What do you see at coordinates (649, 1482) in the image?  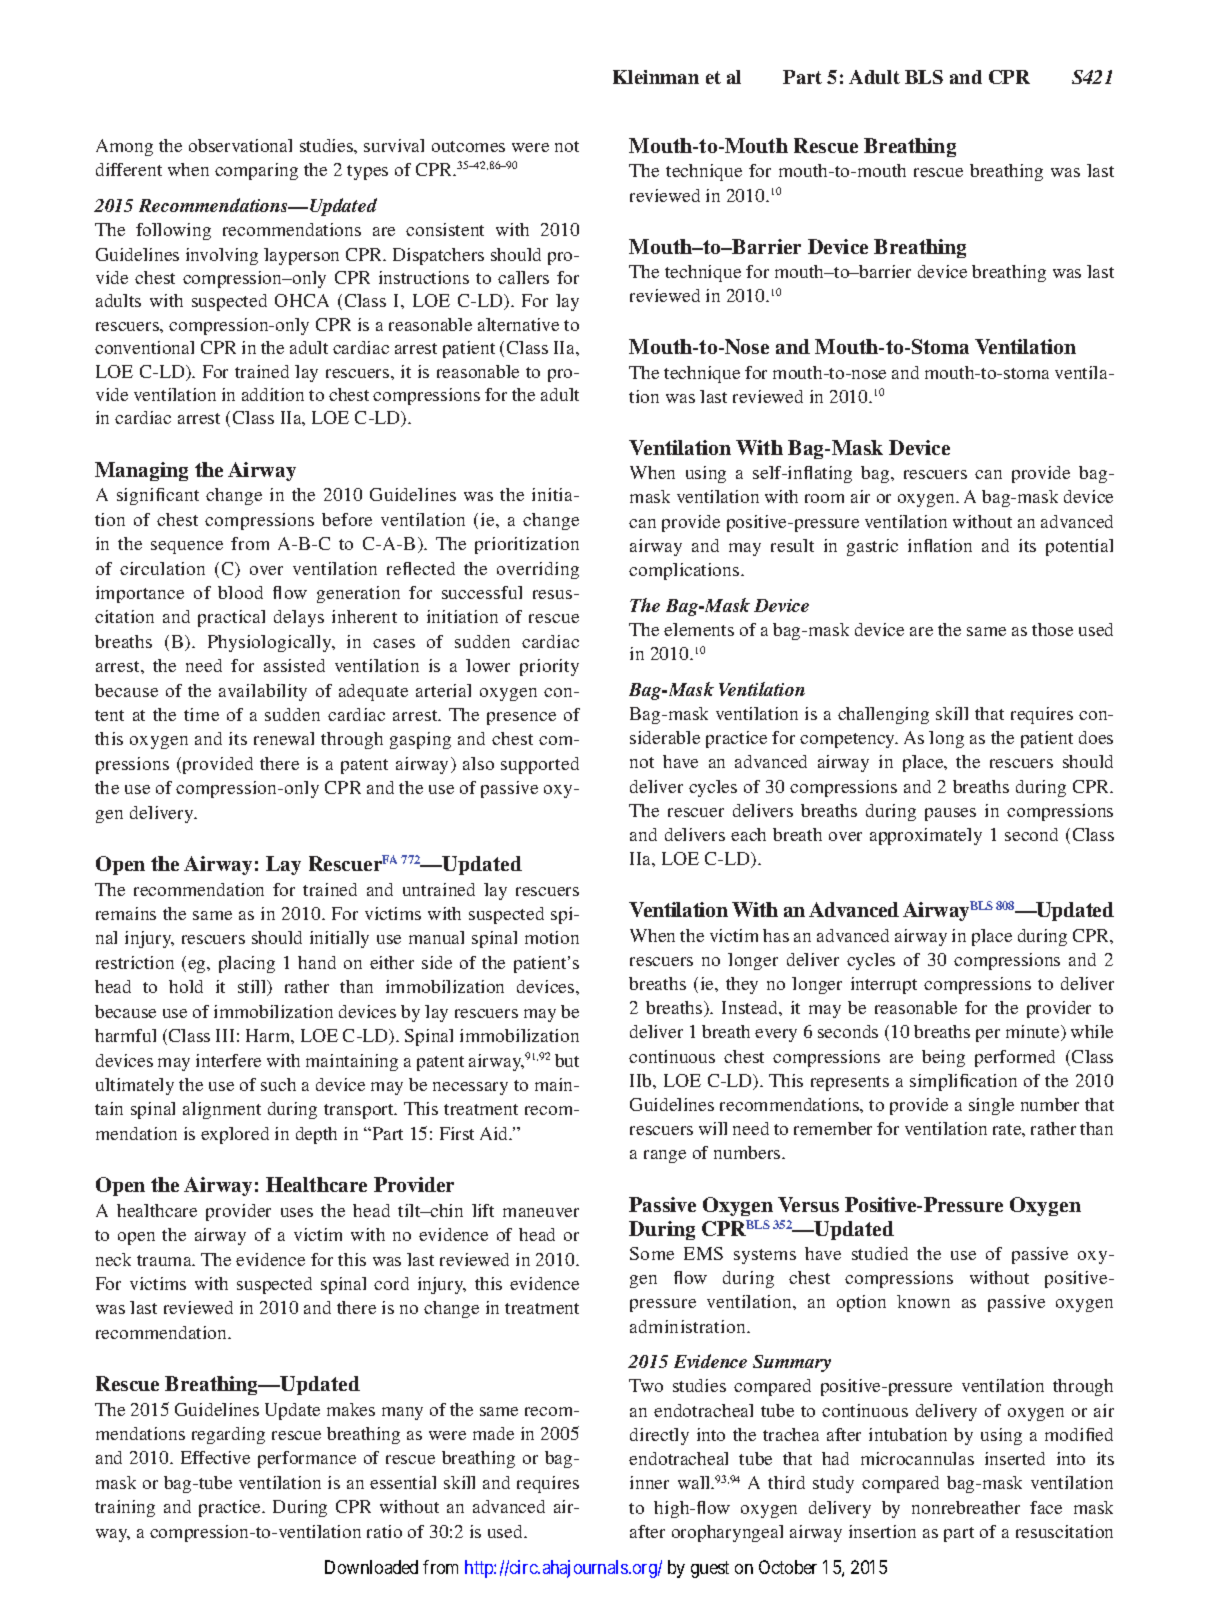 I see `inner` at bounding box center [649, 1482].
